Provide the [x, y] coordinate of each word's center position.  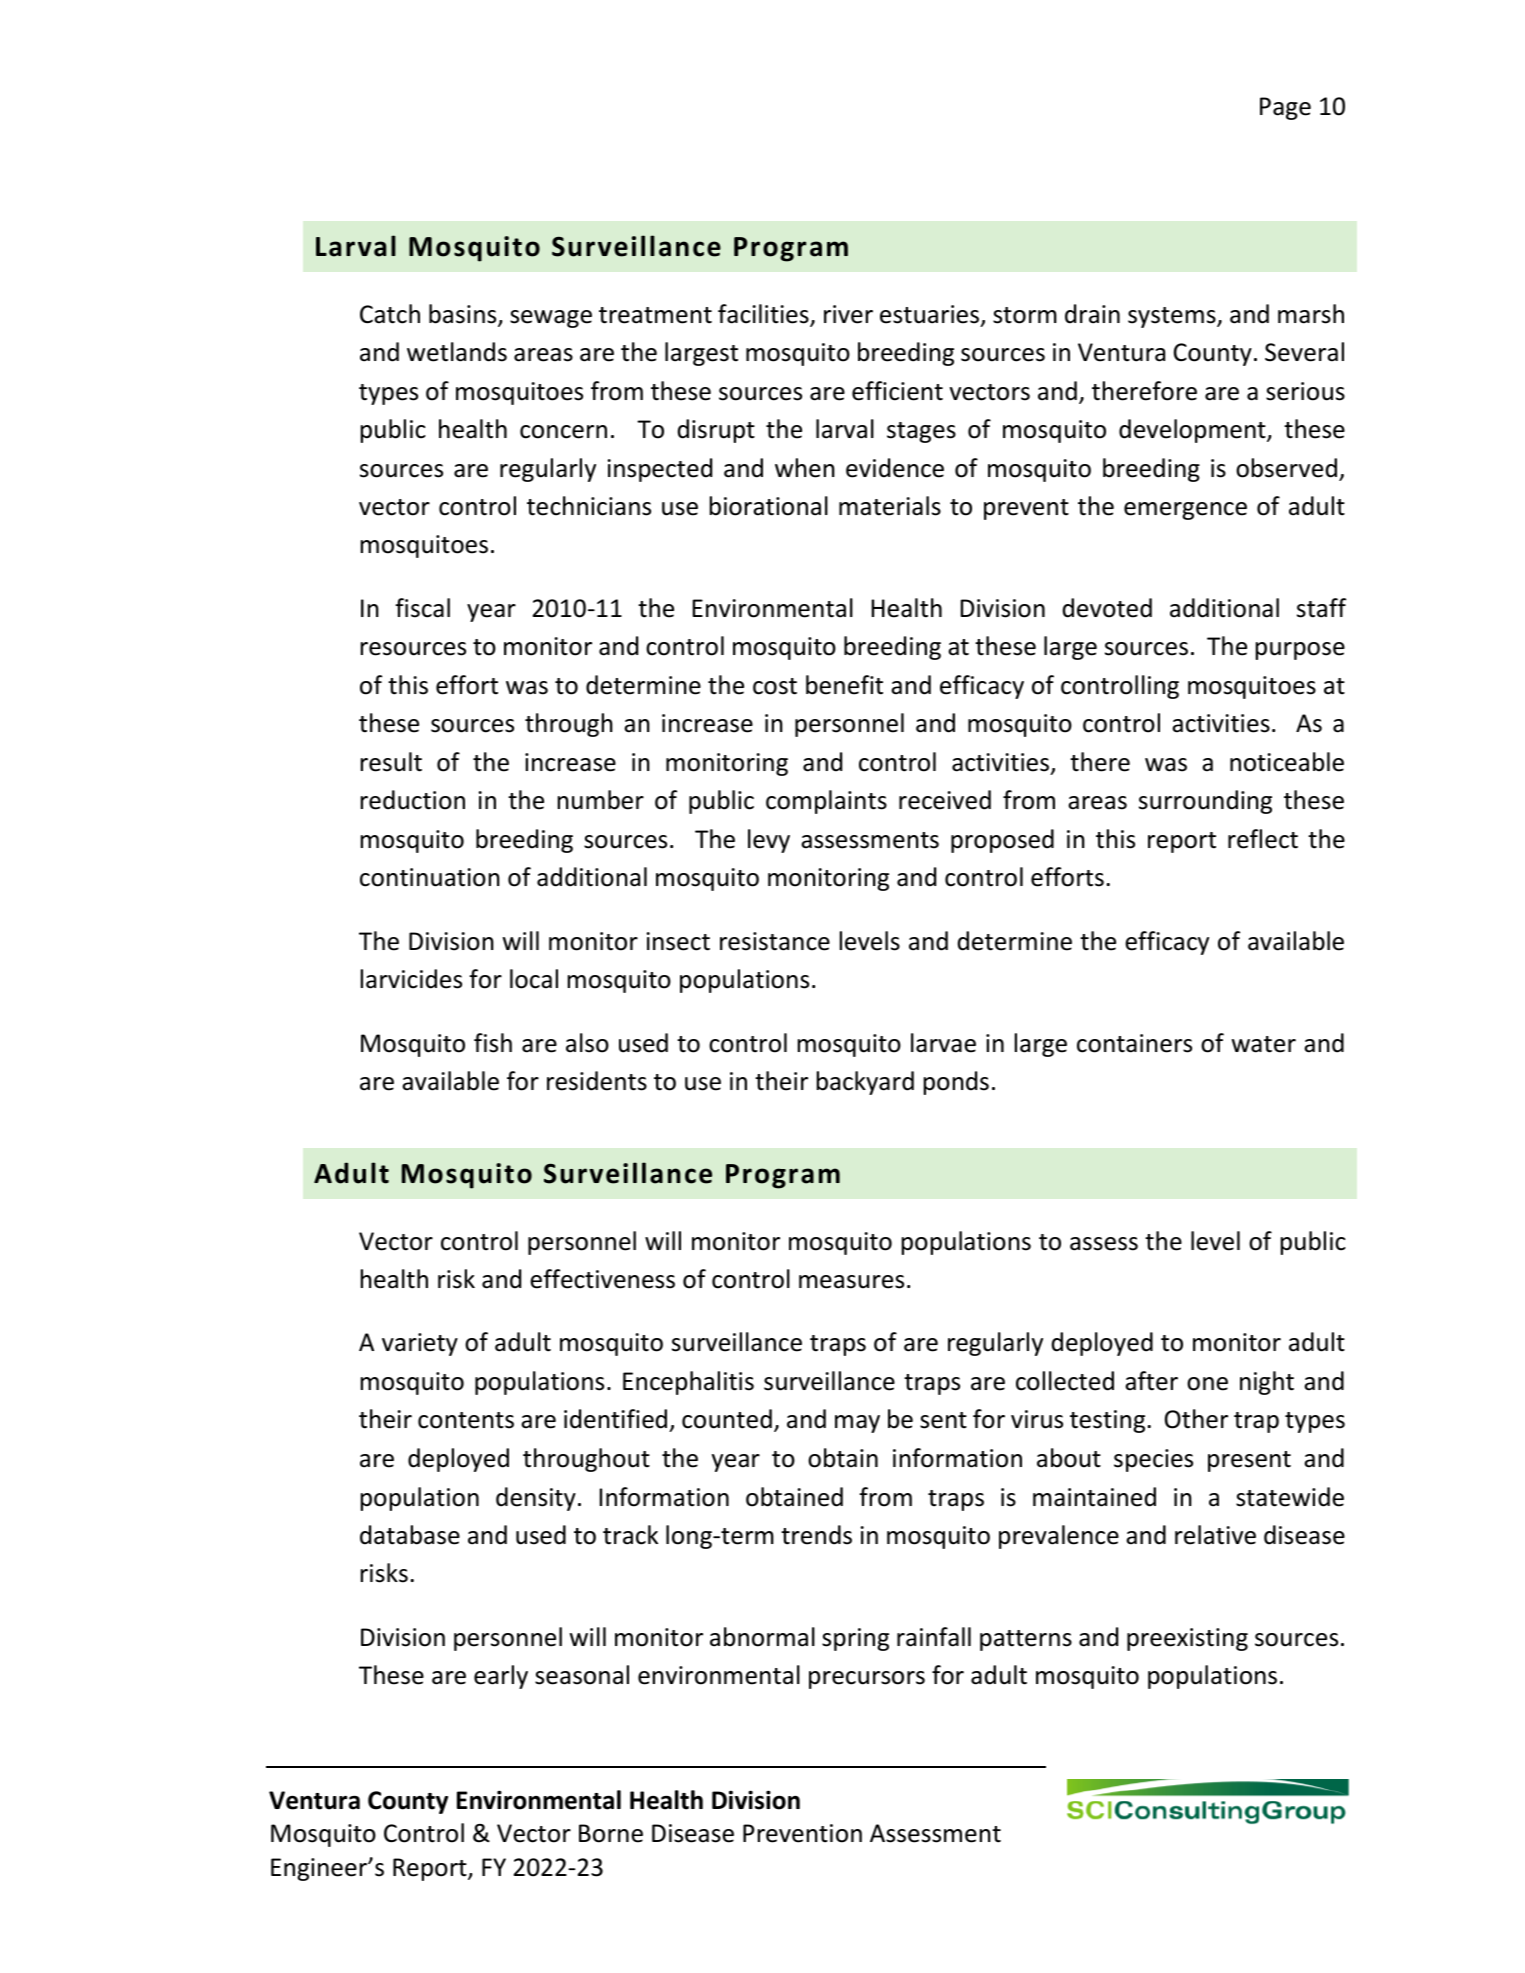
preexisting [1187, 1639]
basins [464, 315]
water [1264, 1044]
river [848, 314]
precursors [867, 1680]
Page [1285, 108]
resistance [775, 941]
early [501, 1677]
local [534, 979]
